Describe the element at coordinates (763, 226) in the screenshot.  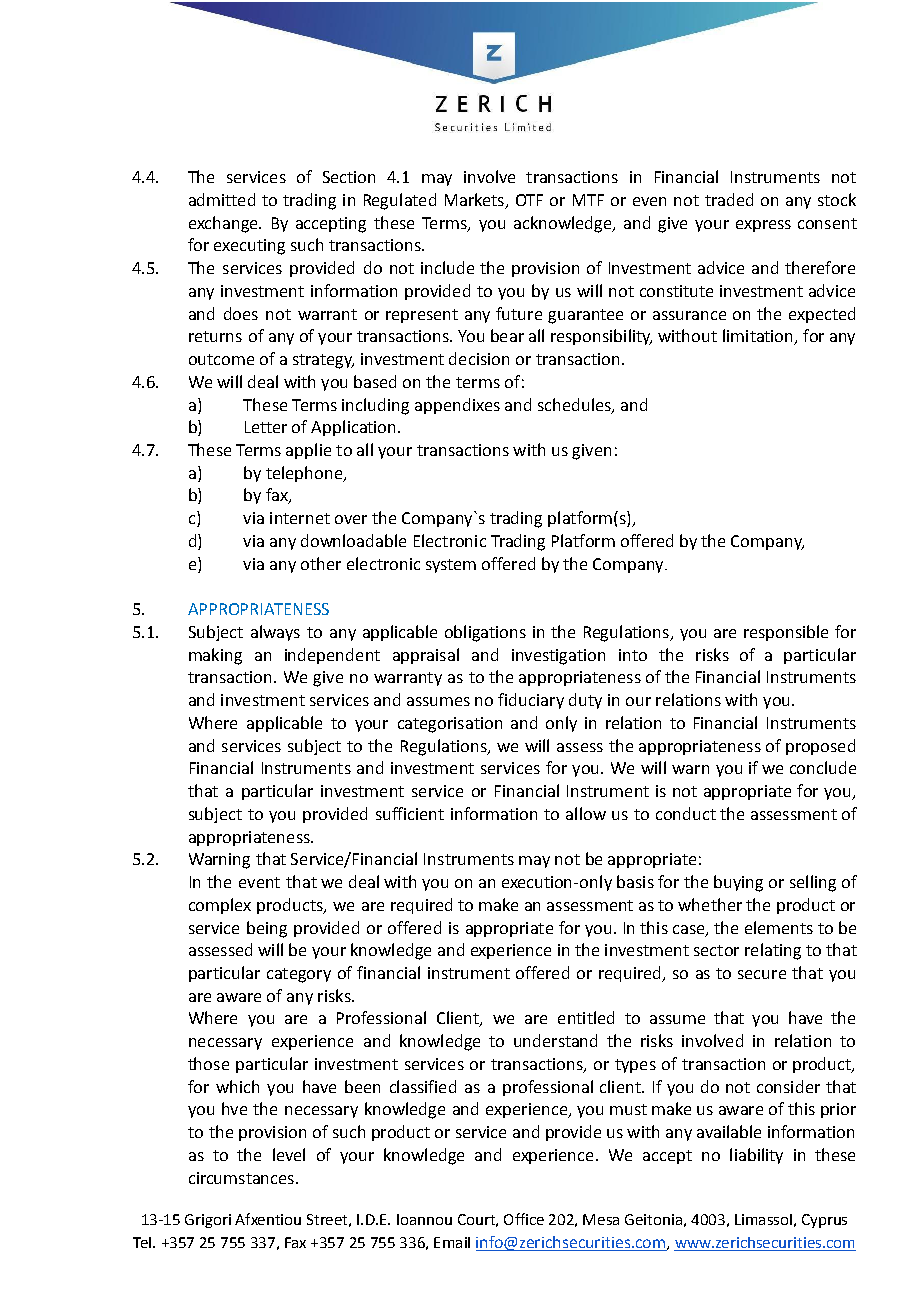
I see `express` at that location.
